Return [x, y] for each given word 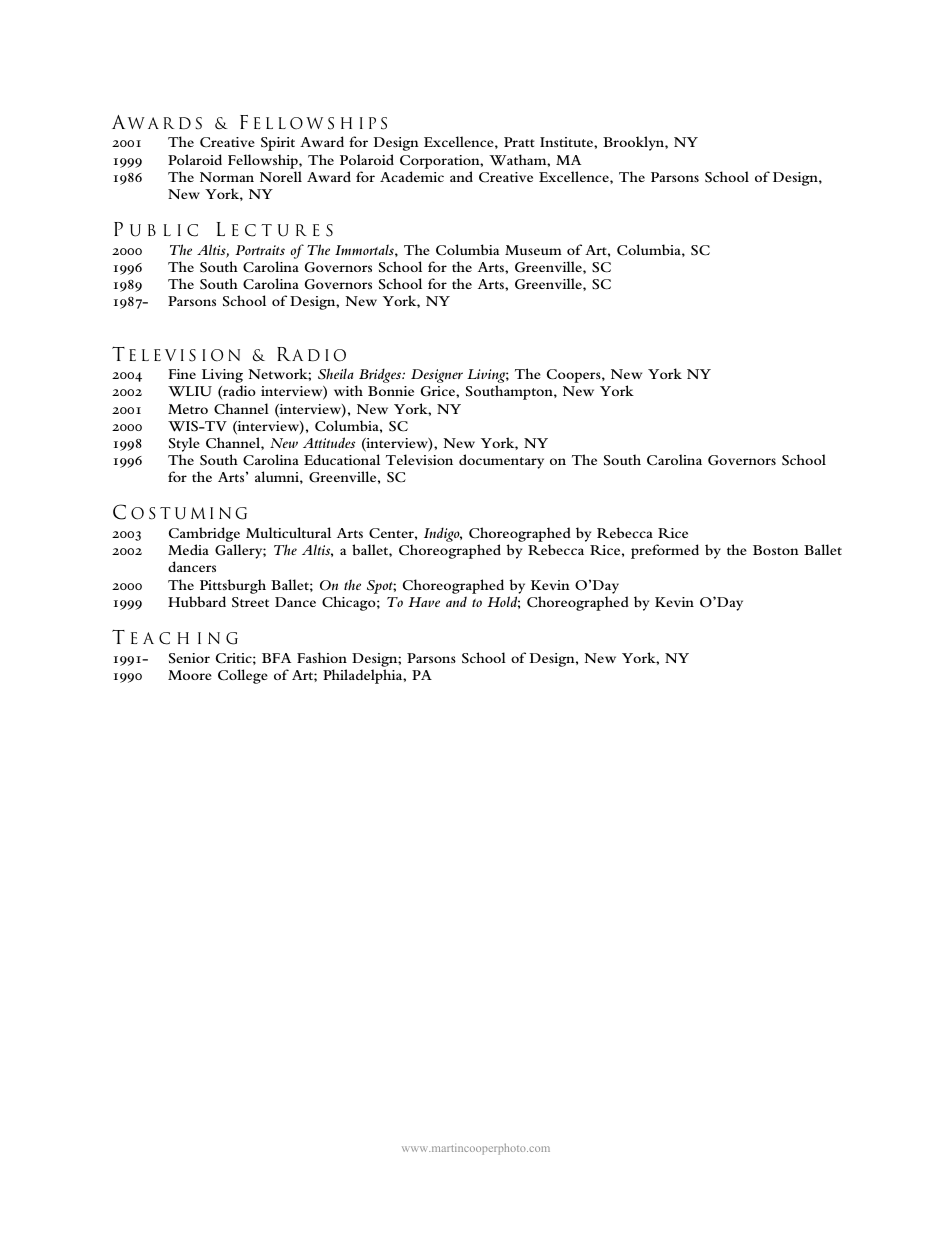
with [348, 390]
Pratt [519, 142]
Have [424, 602]
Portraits [260, 250]
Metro [188, 409]
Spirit [278, 144]
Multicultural [288, 532]
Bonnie [391, 391]
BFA [276, 658]
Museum [533, 250]
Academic [412, 176]
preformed [665, 551]
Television [419, 459]
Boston [776, 550]
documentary [501, 461]
